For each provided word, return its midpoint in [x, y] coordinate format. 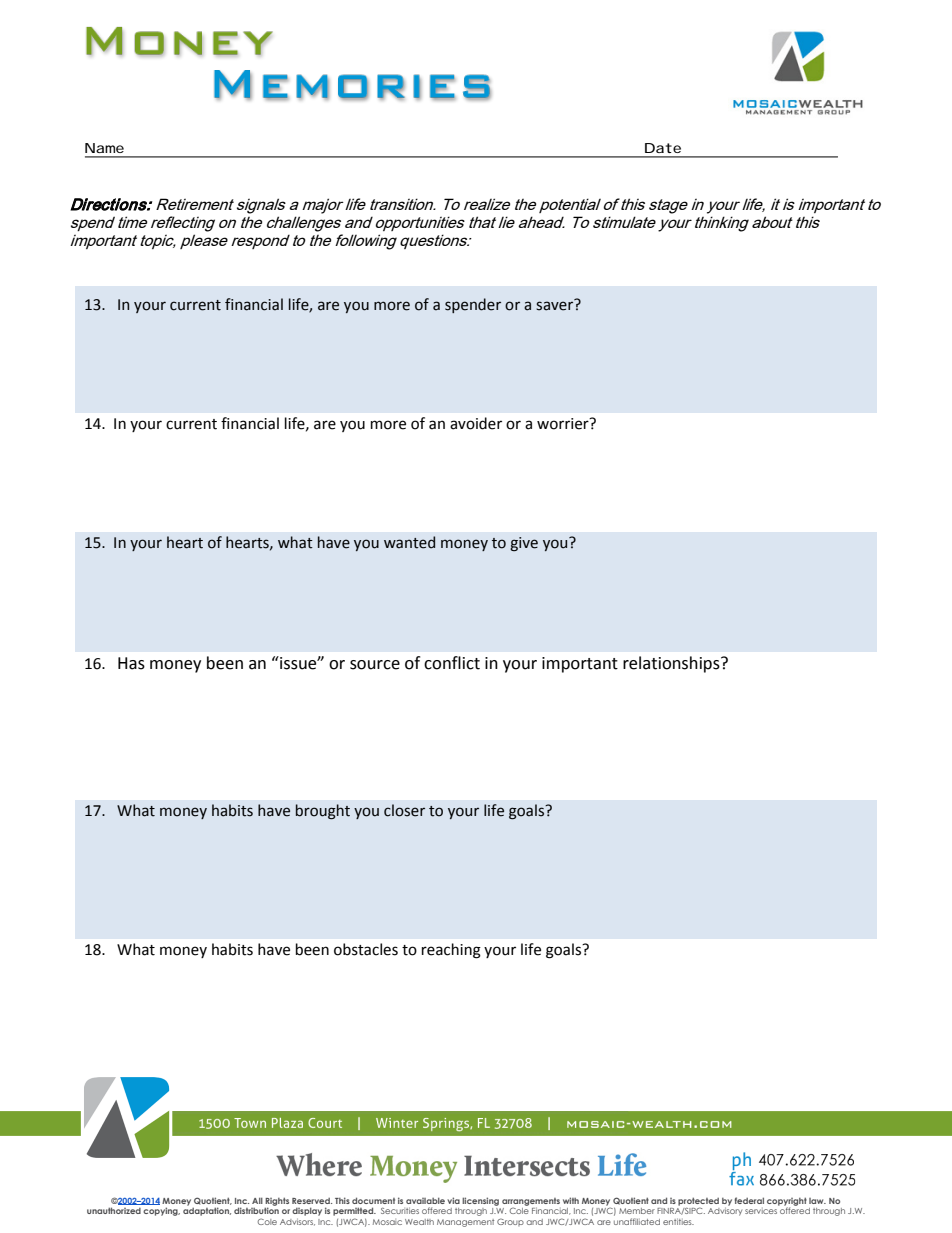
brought [323, 812]
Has [131, 663]
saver [556, 305]
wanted [409, 542]
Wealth [419, 1222]
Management [465, 1223]
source [375, 665]
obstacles [366, 949]
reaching [451, 951]
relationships [672, 664]
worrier [564, 424]
